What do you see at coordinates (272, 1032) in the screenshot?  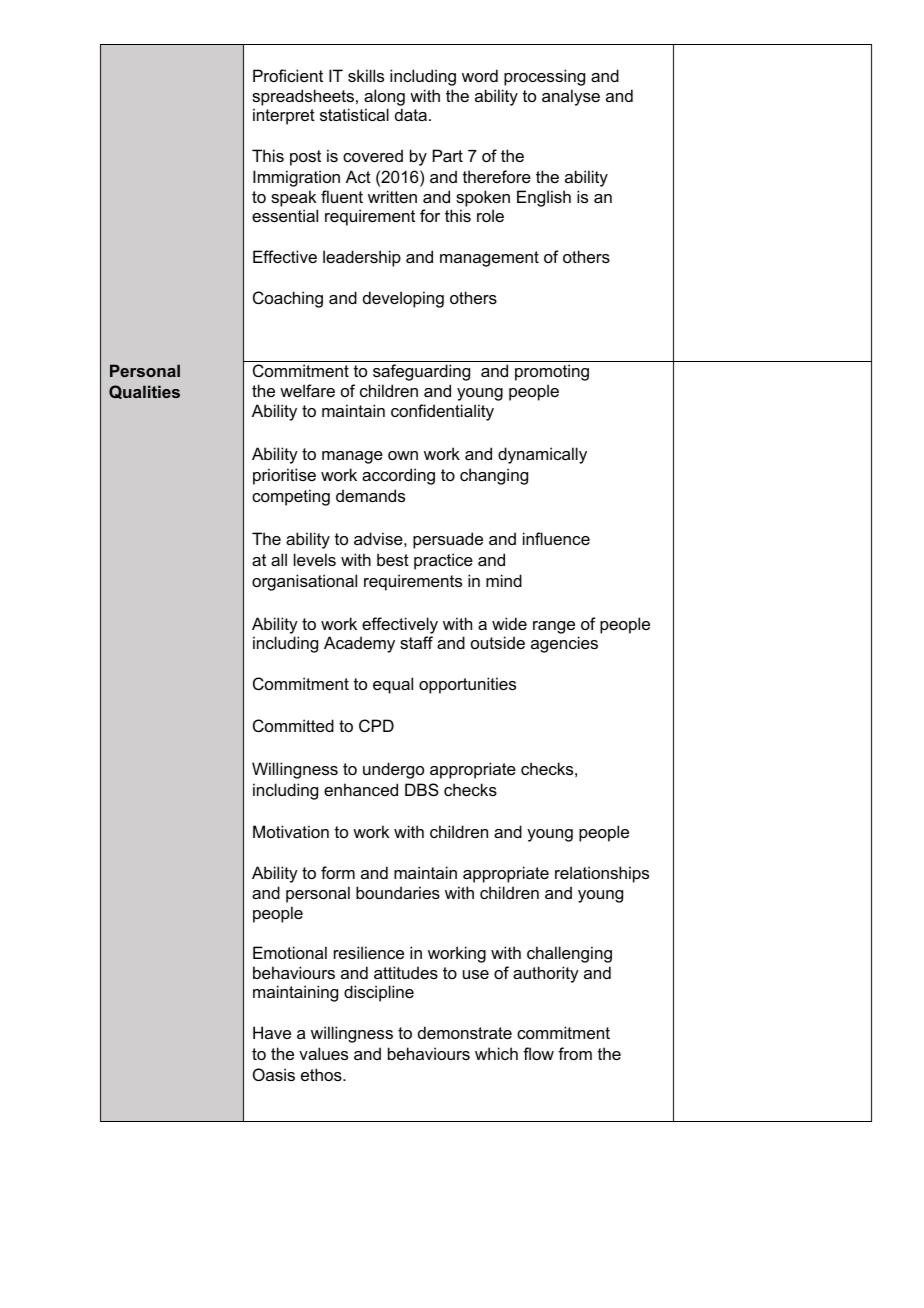 I see `Have` at bounding box center [272, 1032].
